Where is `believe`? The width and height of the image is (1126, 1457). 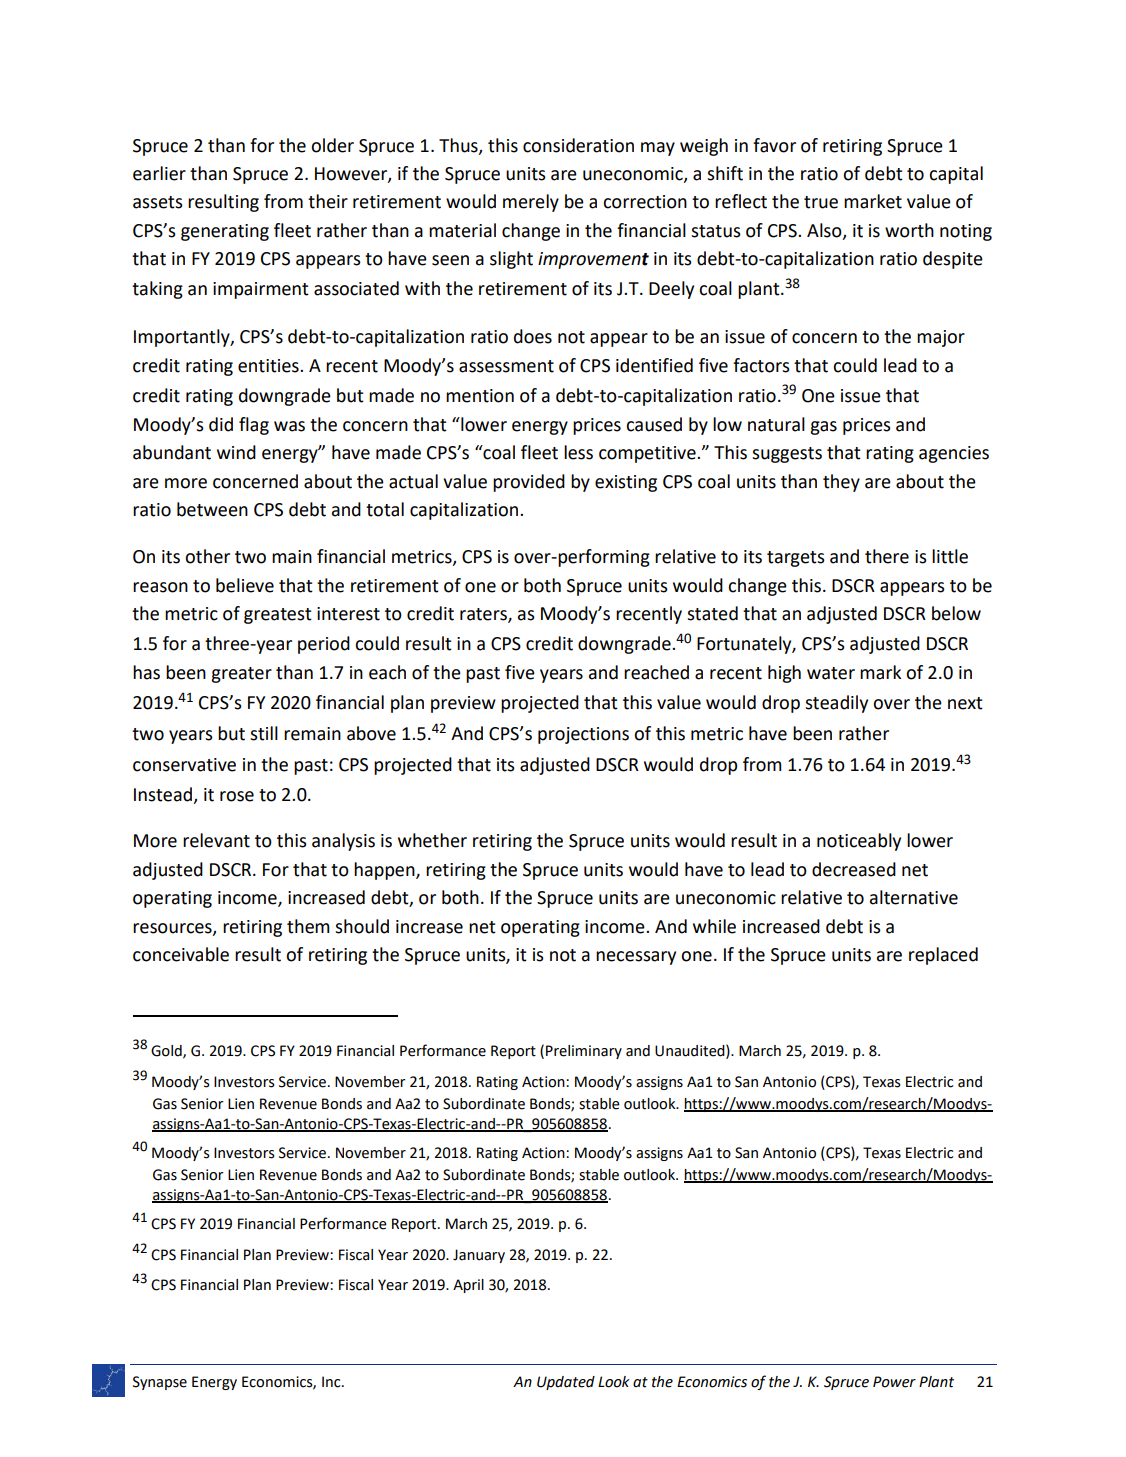
believe is located at coordinates (245, 585).
